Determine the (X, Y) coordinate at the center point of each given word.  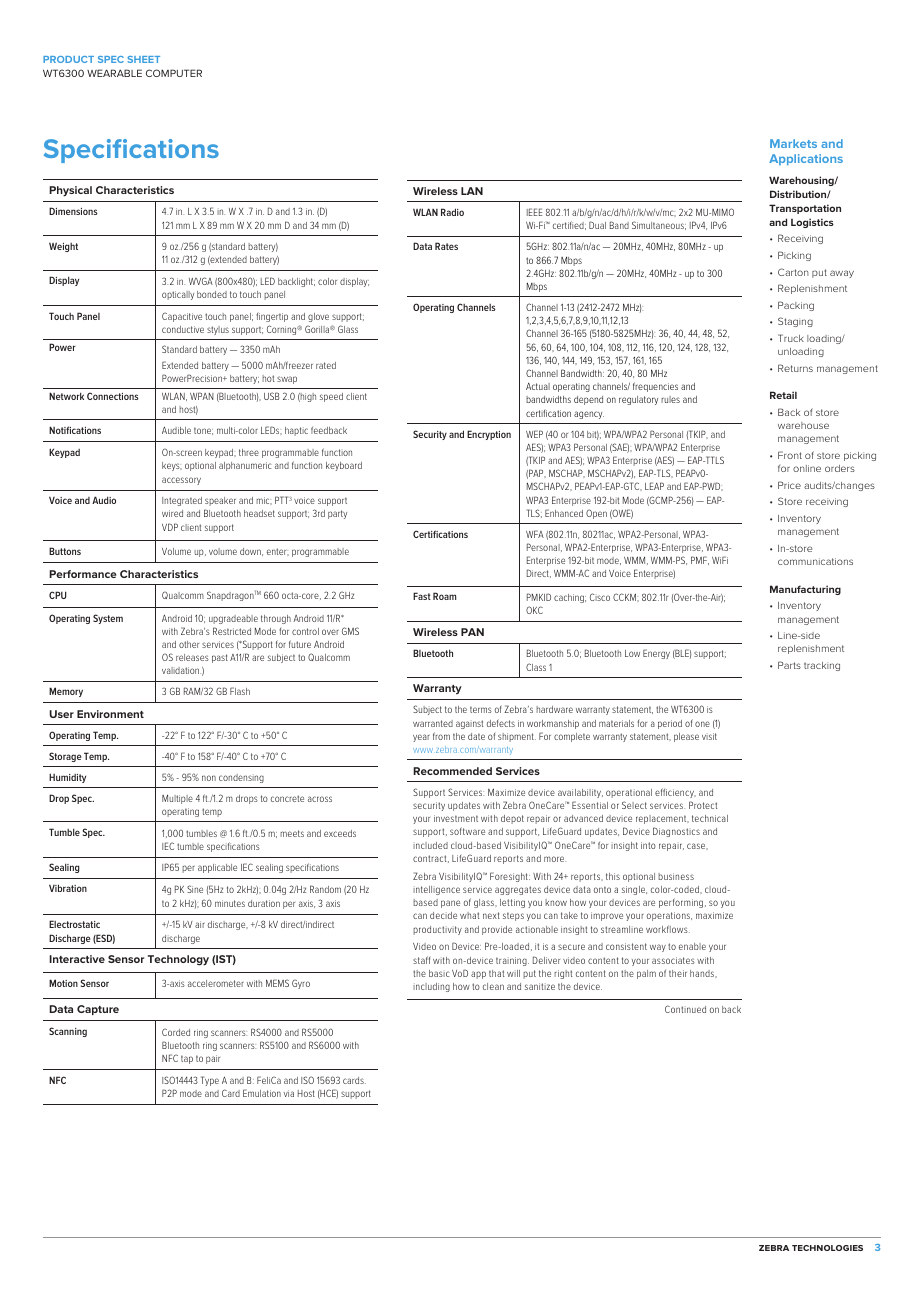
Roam (444, 596)
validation (181, 670)
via (289, 1093)
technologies (827, 1248)
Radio (452, 212)
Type (210, 1081)
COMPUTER (174, 73)
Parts (789, 665)
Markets (793, 143)
